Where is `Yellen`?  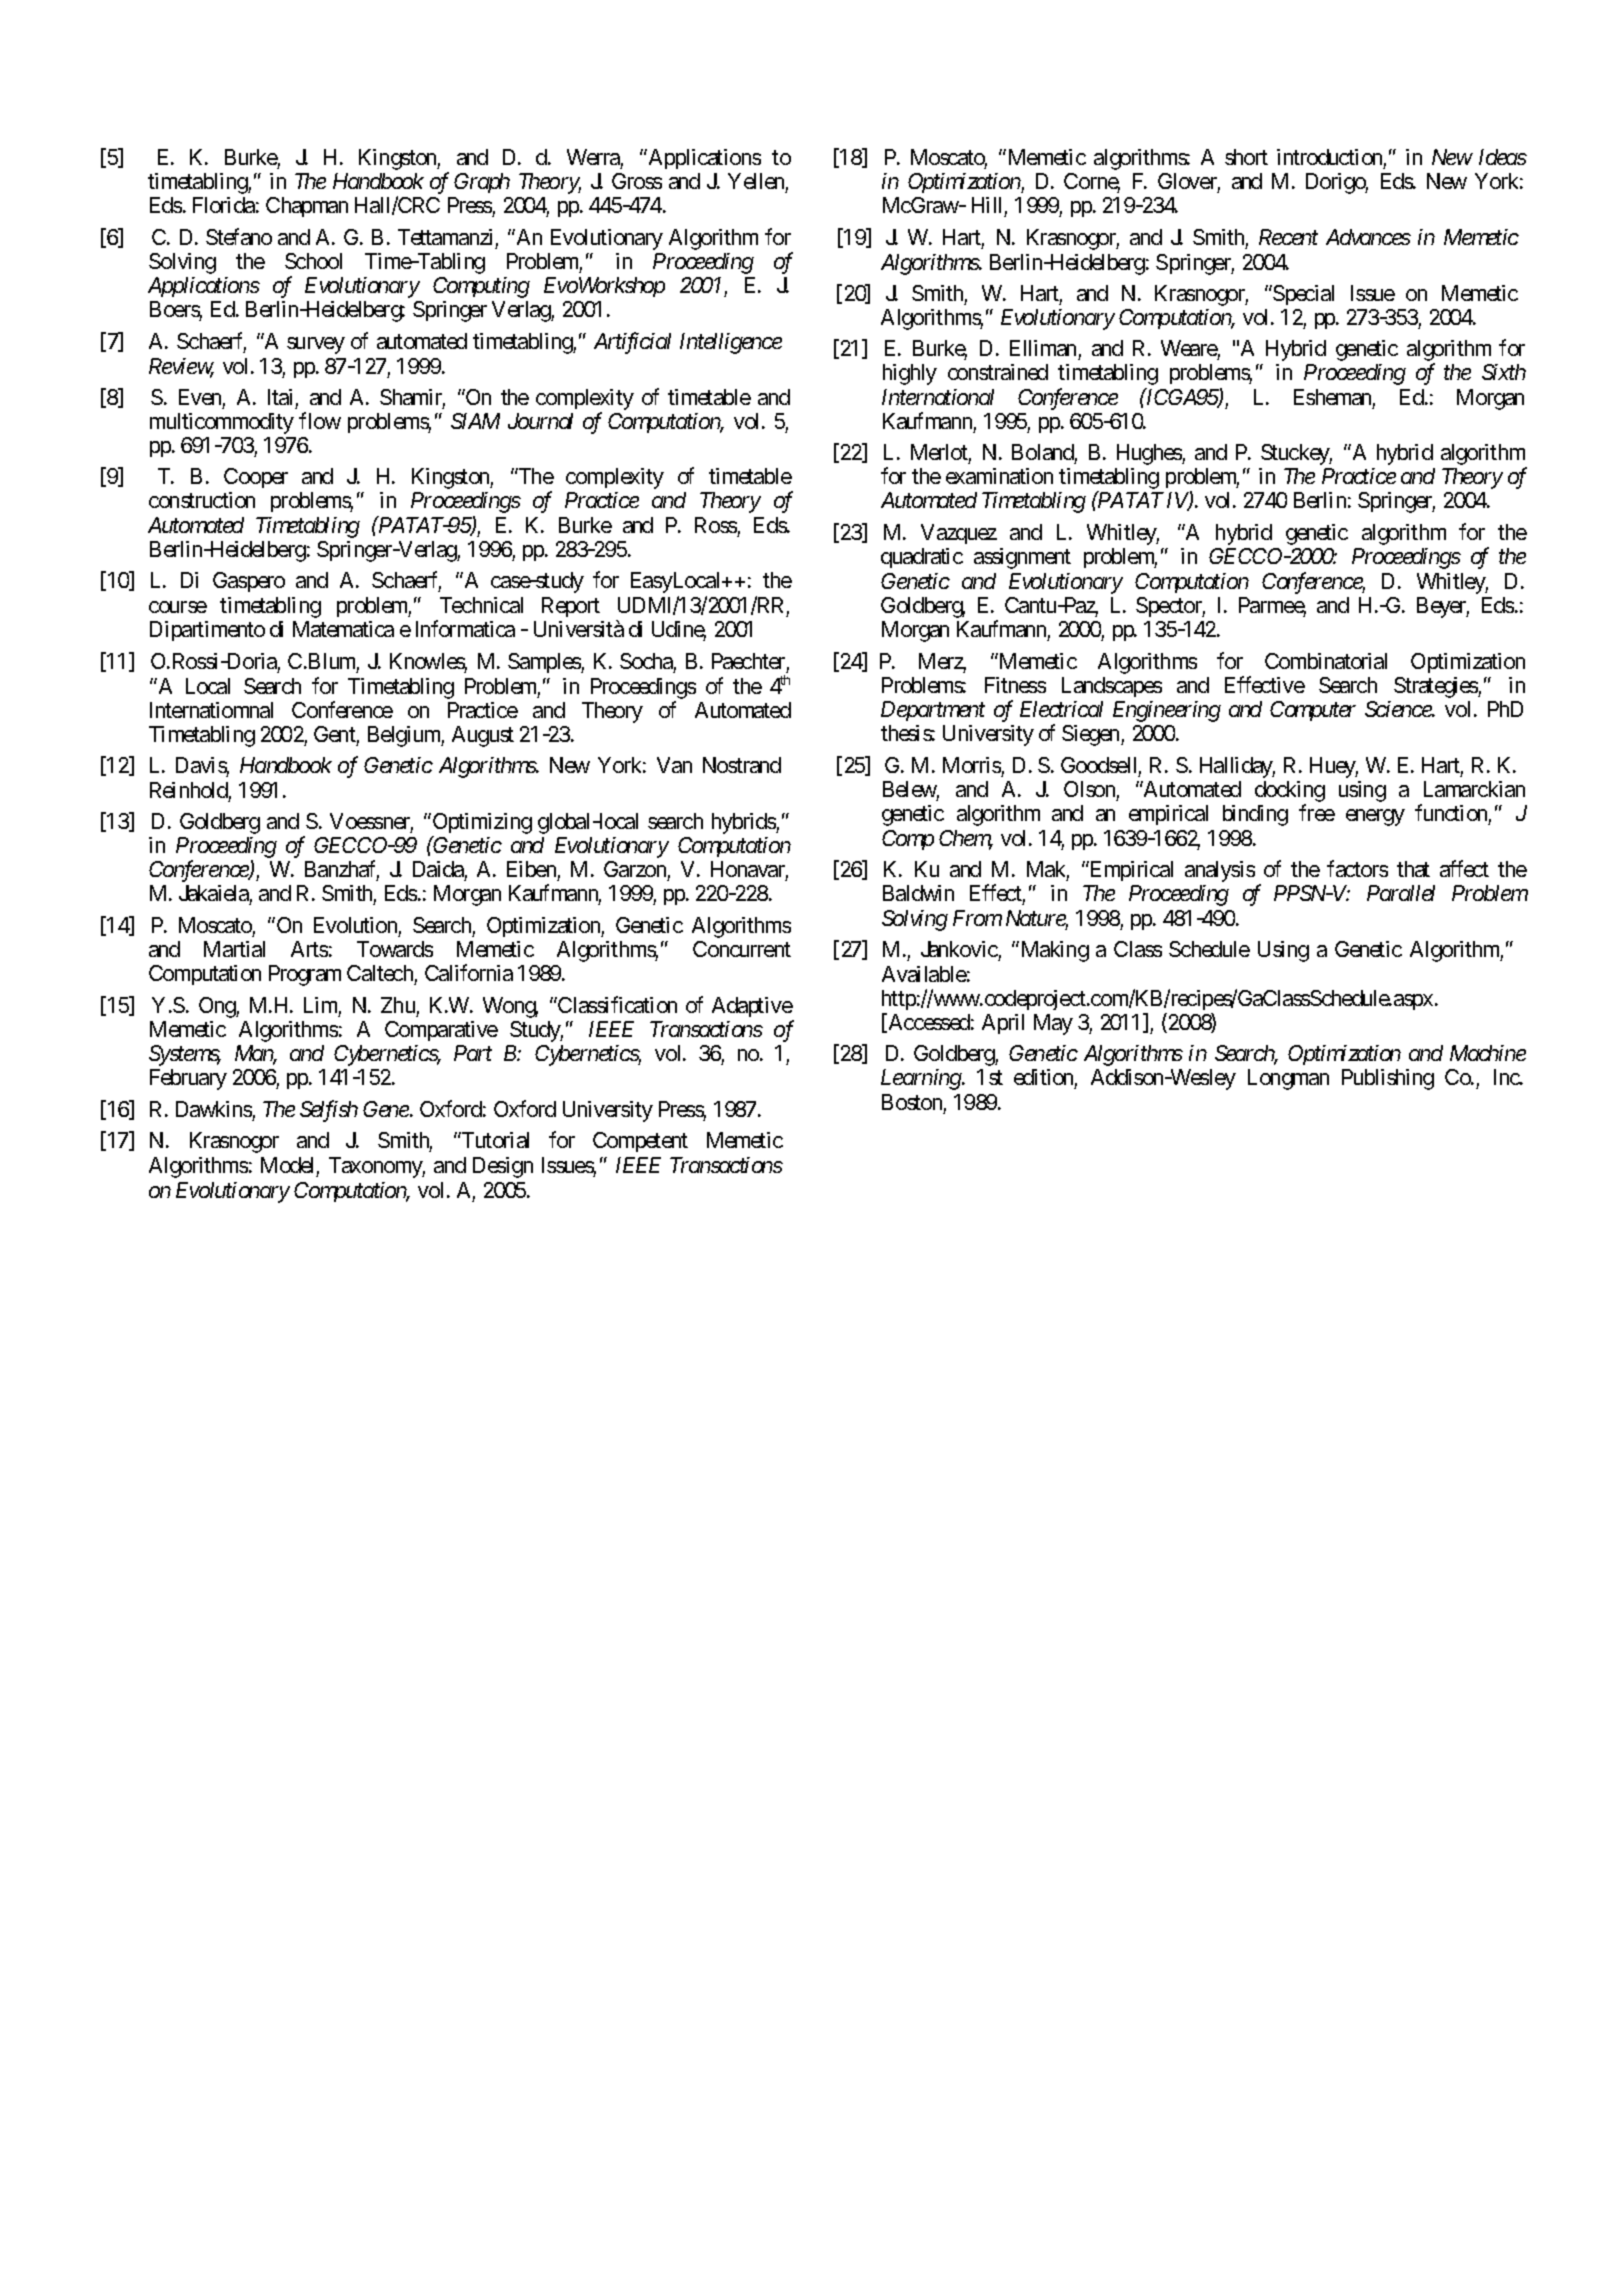 Yellen is located at coordinates (756, 181).
